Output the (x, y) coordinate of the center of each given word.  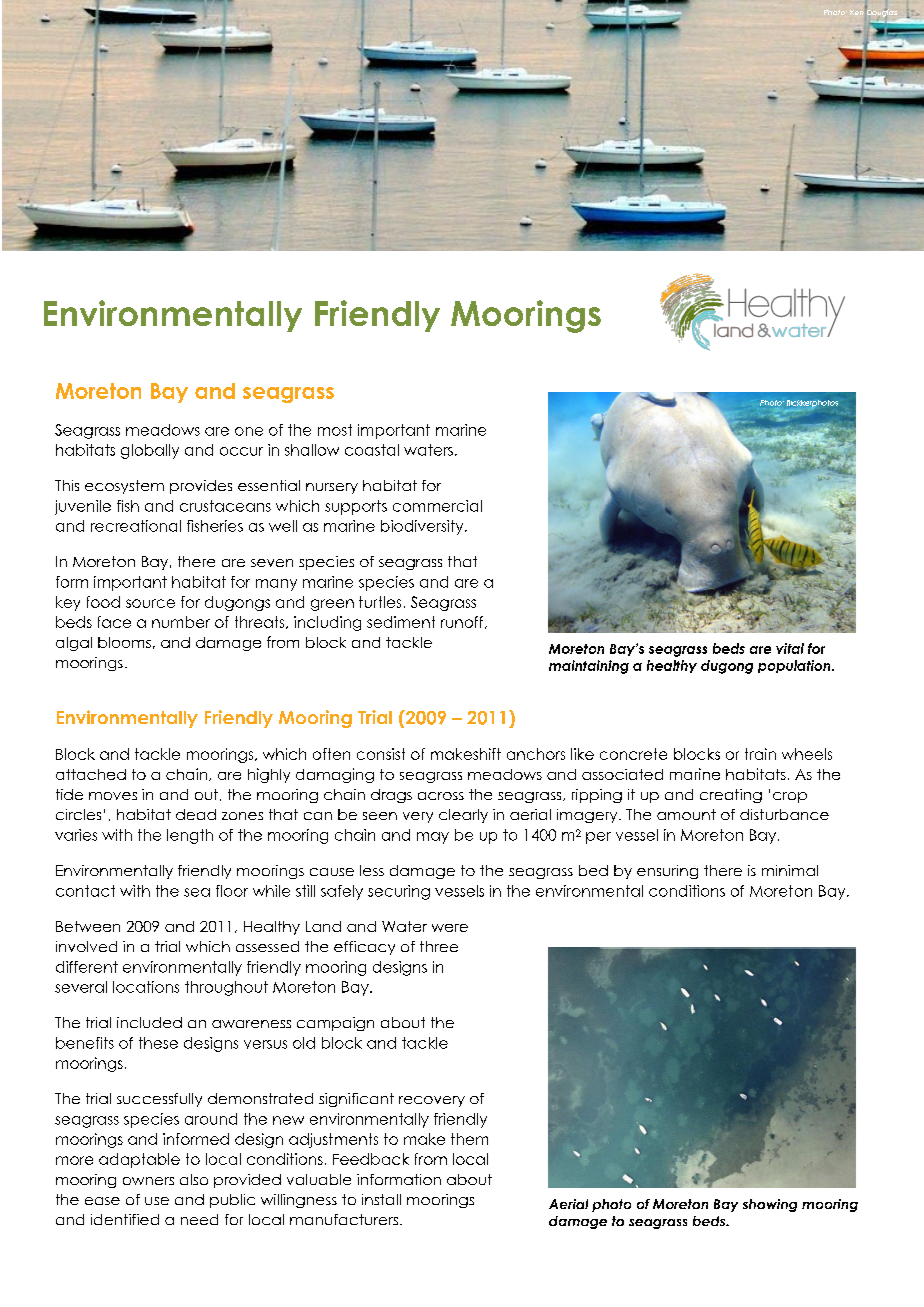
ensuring (667, 872)
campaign (335, 1024)
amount (686, 814)
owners (148, 1181)
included (149, 1022)
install (381, 1199)
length (190, 836)
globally (150, 451)
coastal (372, 450)
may (433, 838)
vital (790, 648)
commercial (437, 506)
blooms (124, 642)
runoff (463, 622)
